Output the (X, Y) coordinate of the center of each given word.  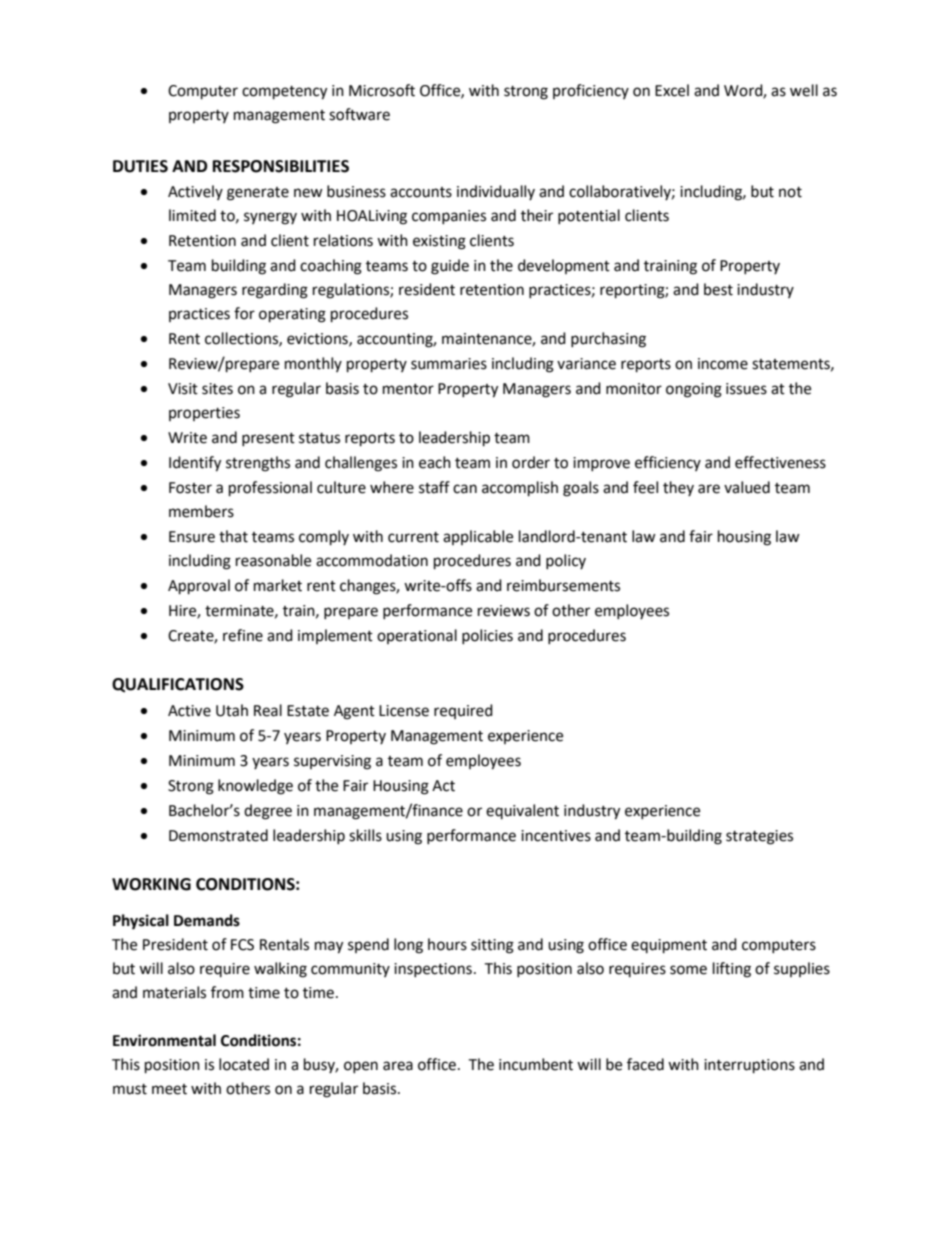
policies (487, 636)
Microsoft (382, 90)
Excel (672, 90)
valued (747, 487)
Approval (199, 587)
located (244, 1064)
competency (284, 93)
